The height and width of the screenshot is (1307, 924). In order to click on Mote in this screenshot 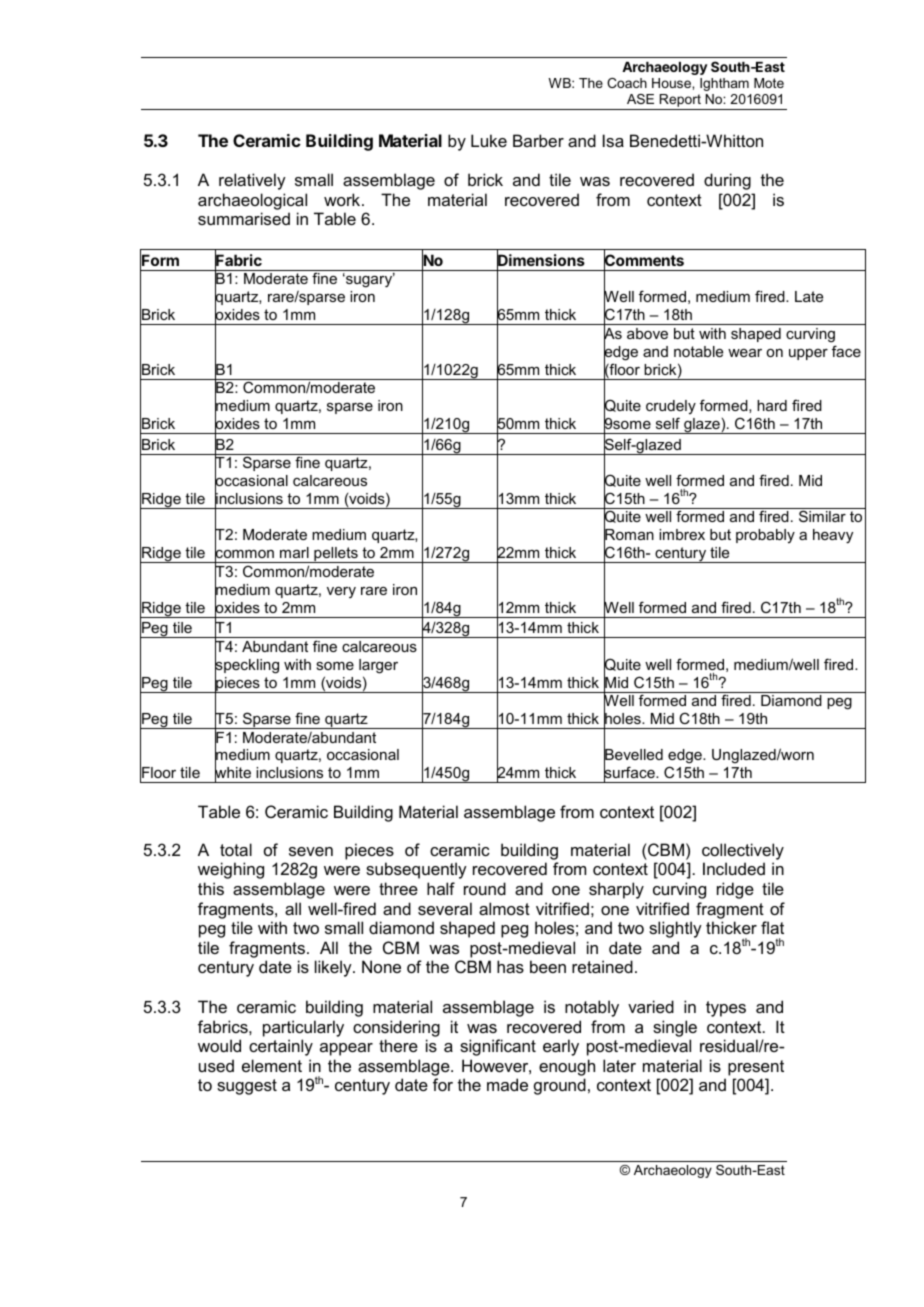, I will do `click(769, 83)`.
